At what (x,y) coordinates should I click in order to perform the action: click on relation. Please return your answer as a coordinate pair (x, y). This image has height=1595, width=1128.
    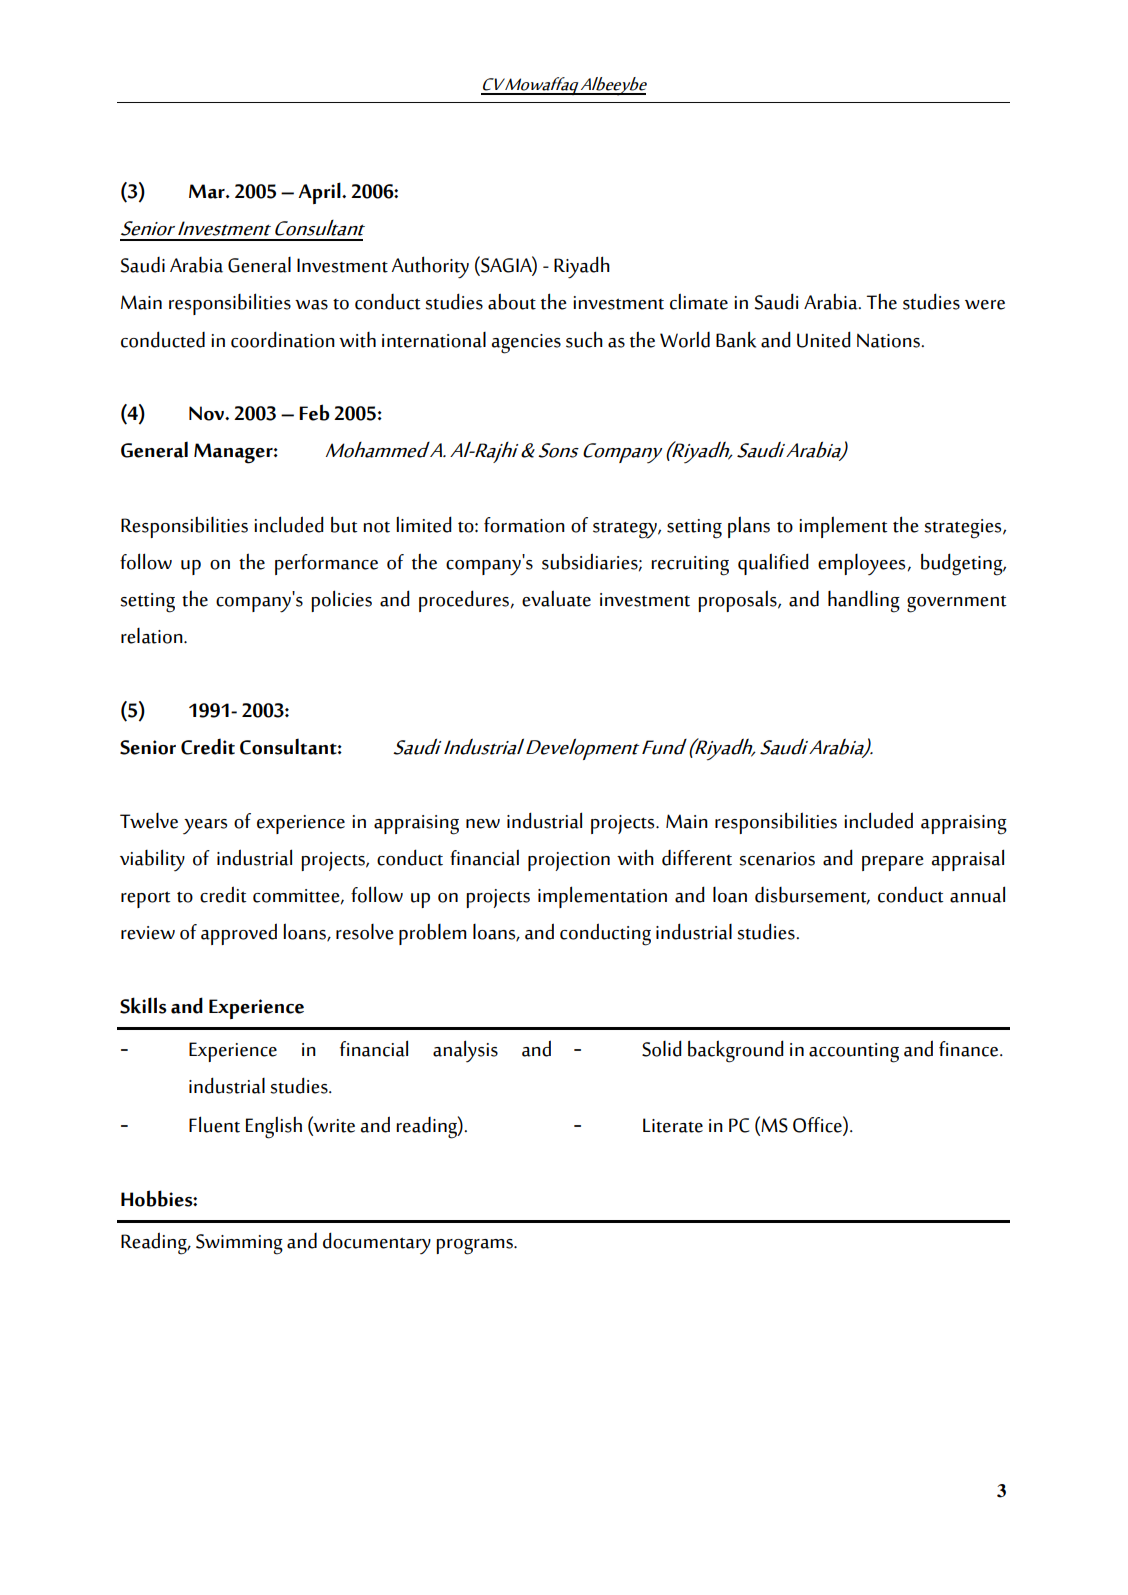
    Looking at the image, I should click on (153, 636).
